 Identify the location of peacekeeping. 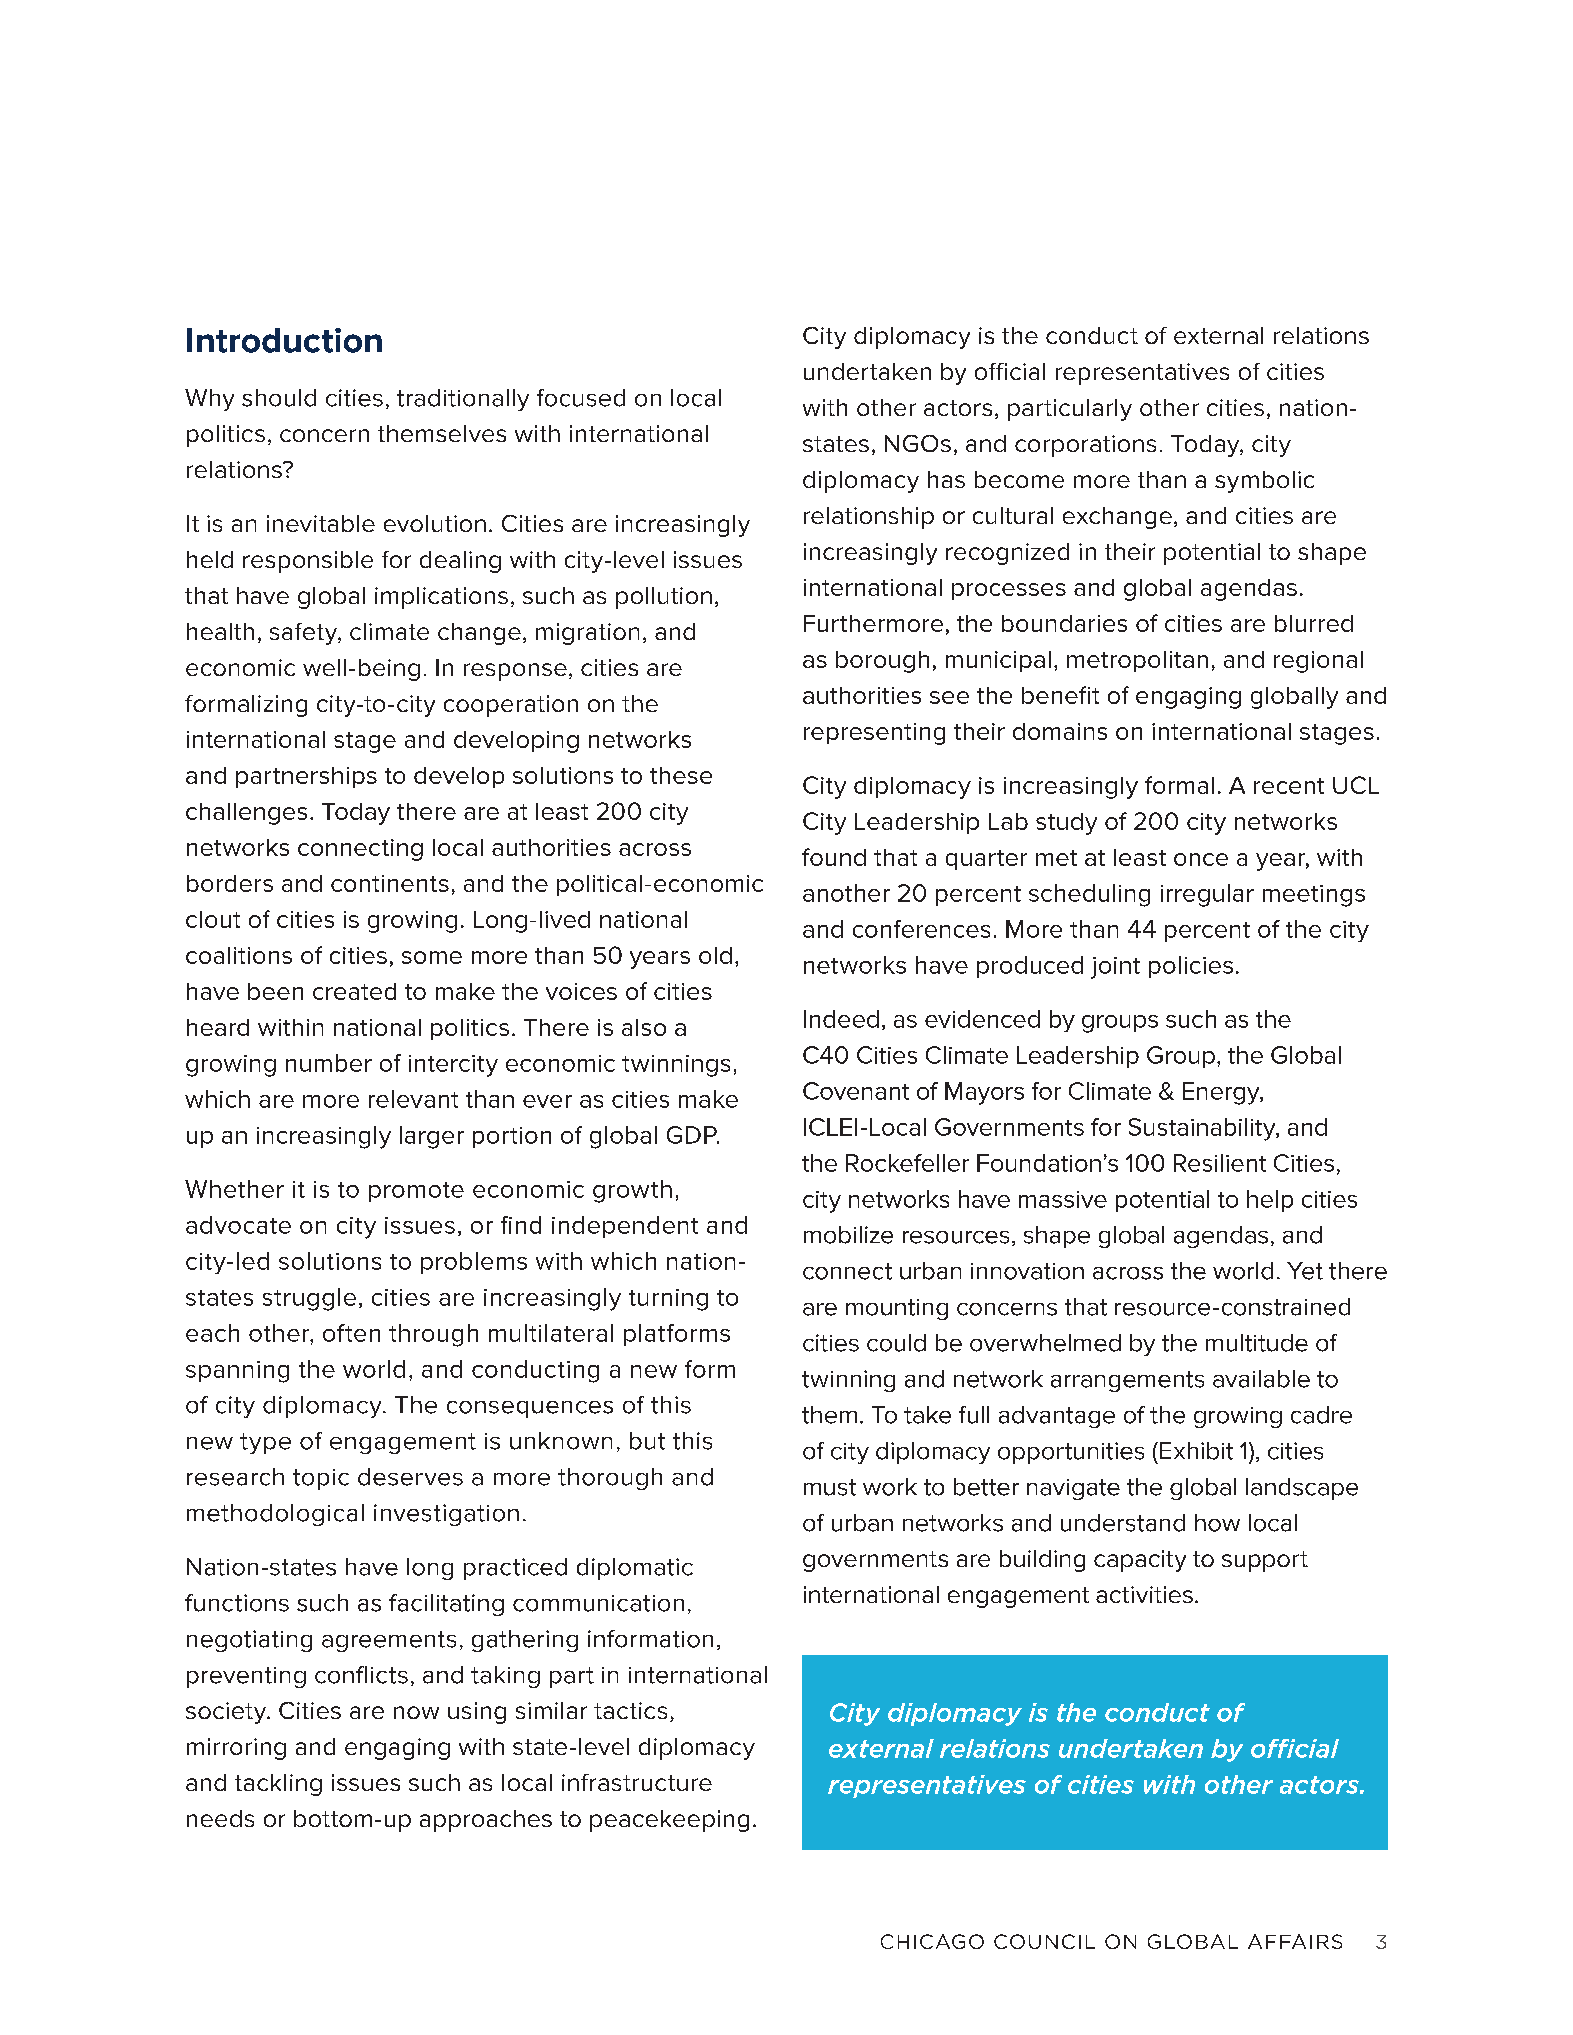
(669, 1821).
